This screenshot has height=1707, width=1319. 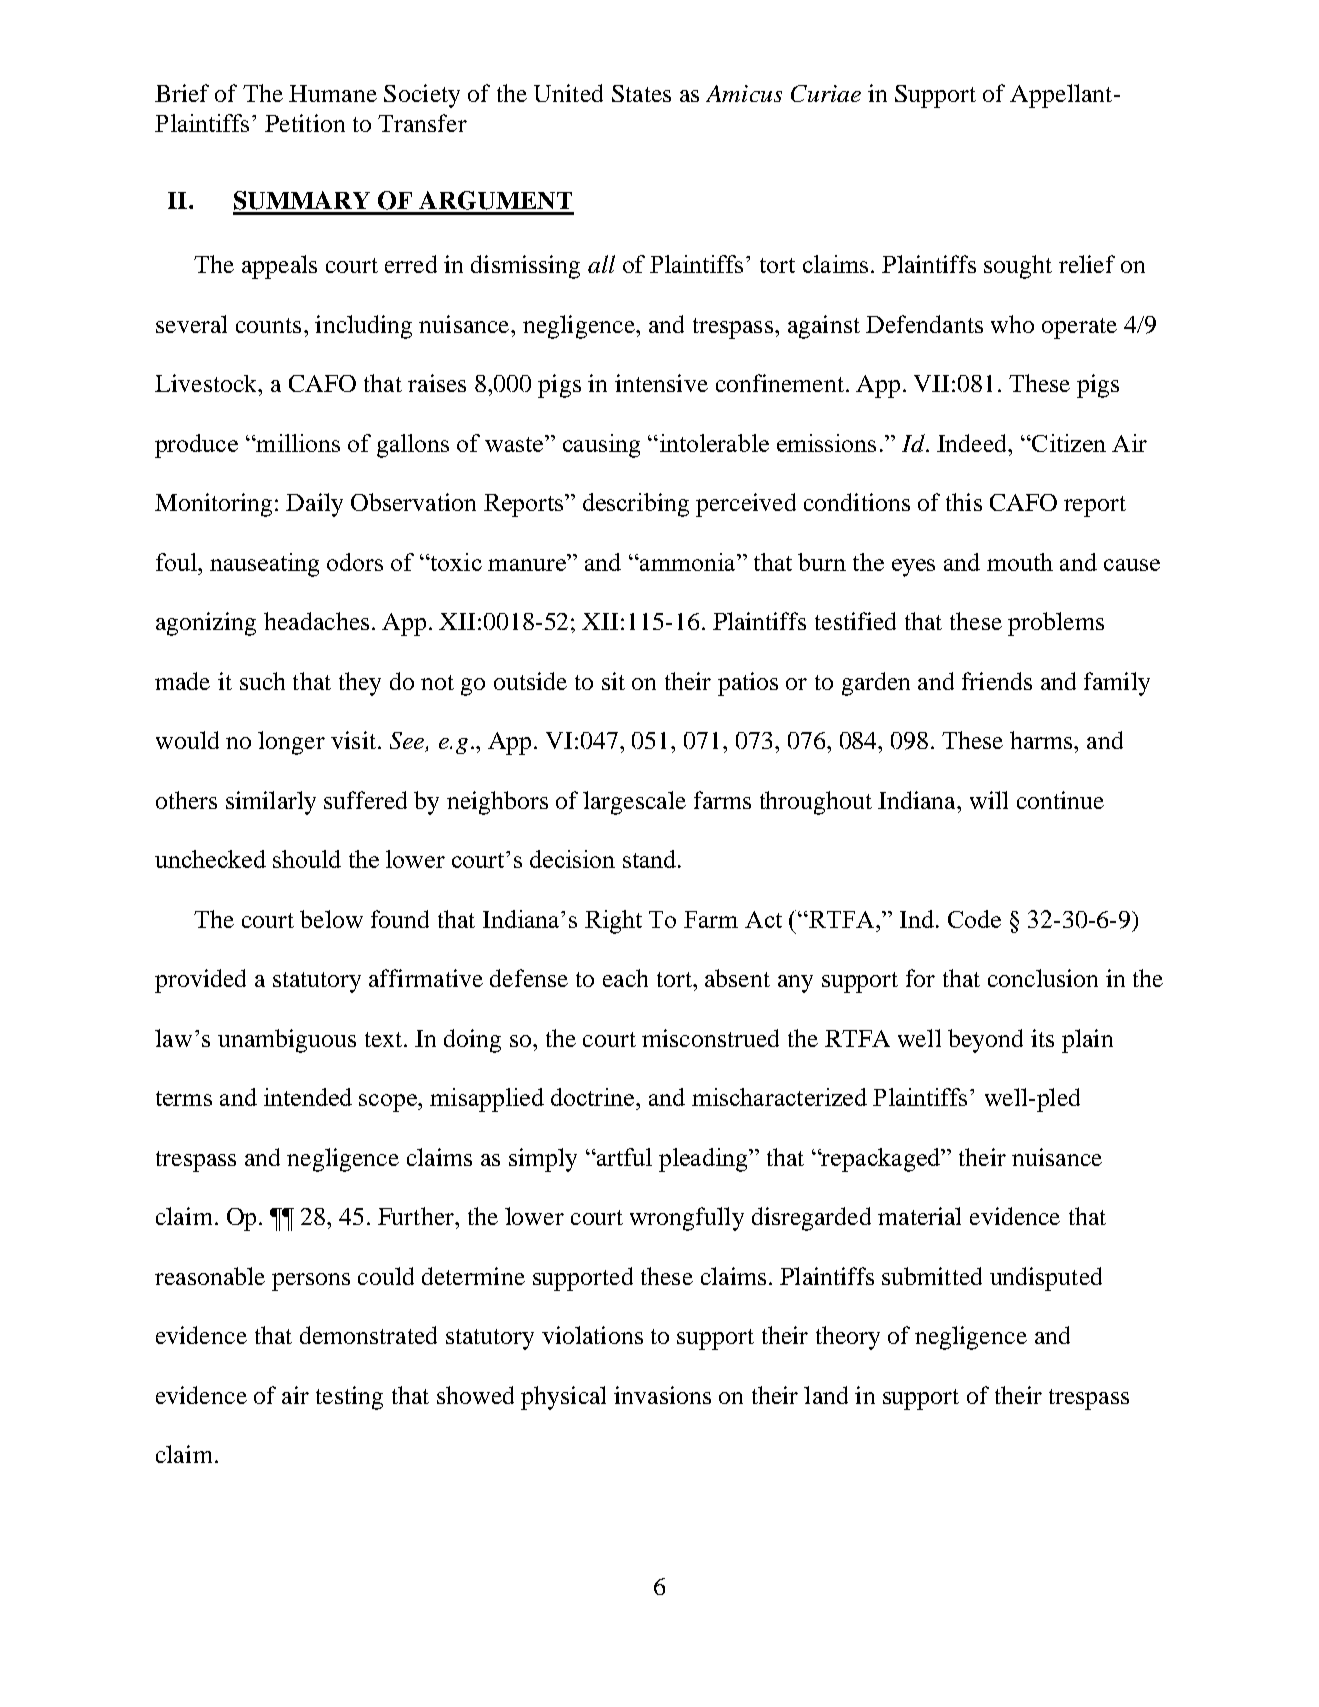 I want to click on below, so click(x=331, y=919).
